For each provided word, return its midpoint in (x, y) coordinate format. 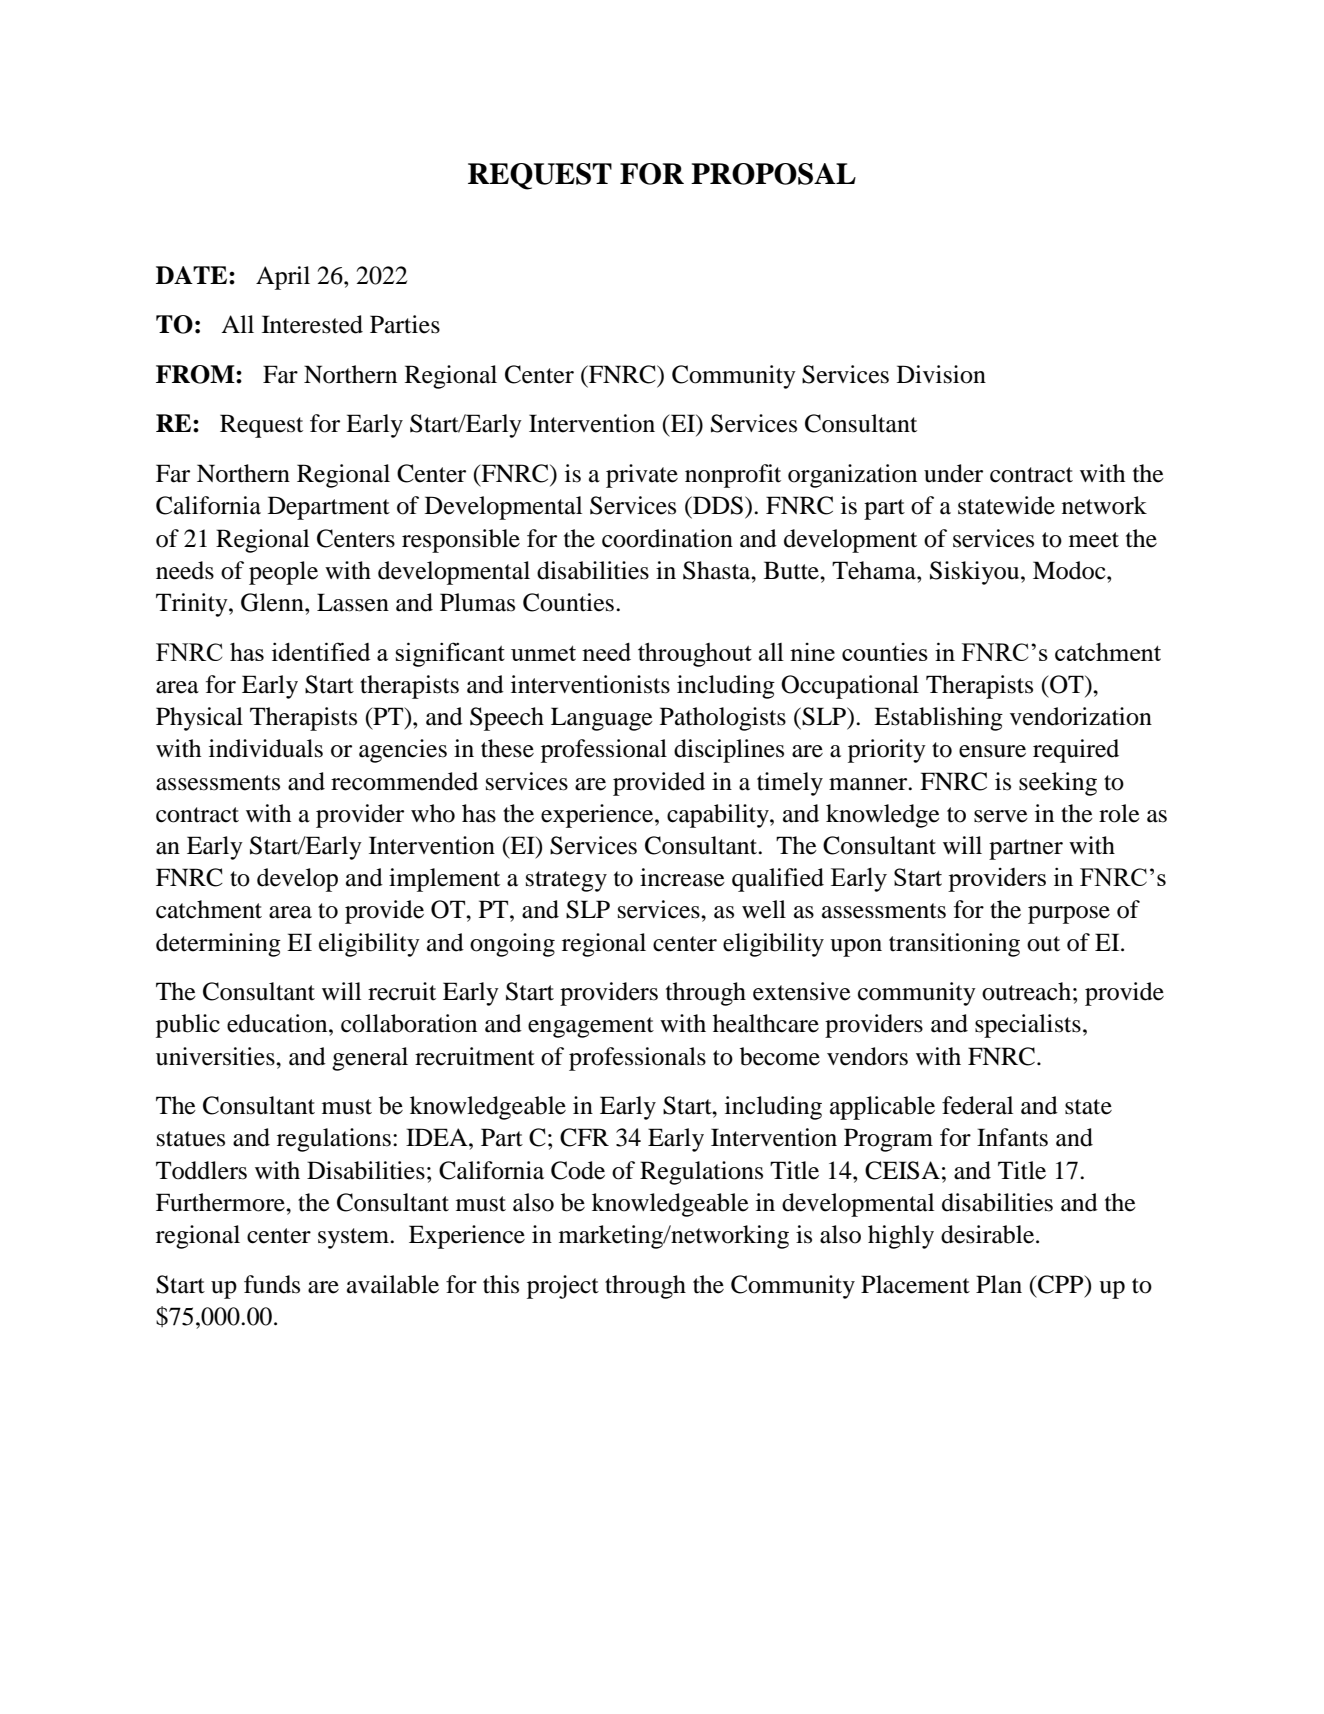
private (642, 476)
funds (272, 1284)
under (953, 473)
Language (602, 719)
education (278, 1023)
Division (941, 374)
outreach (1026, 991)
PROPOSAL (773, 174)
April (283, 278)
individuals (266, 748)
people (283, 573)
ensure (992, 751)
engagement (591, 1027)
